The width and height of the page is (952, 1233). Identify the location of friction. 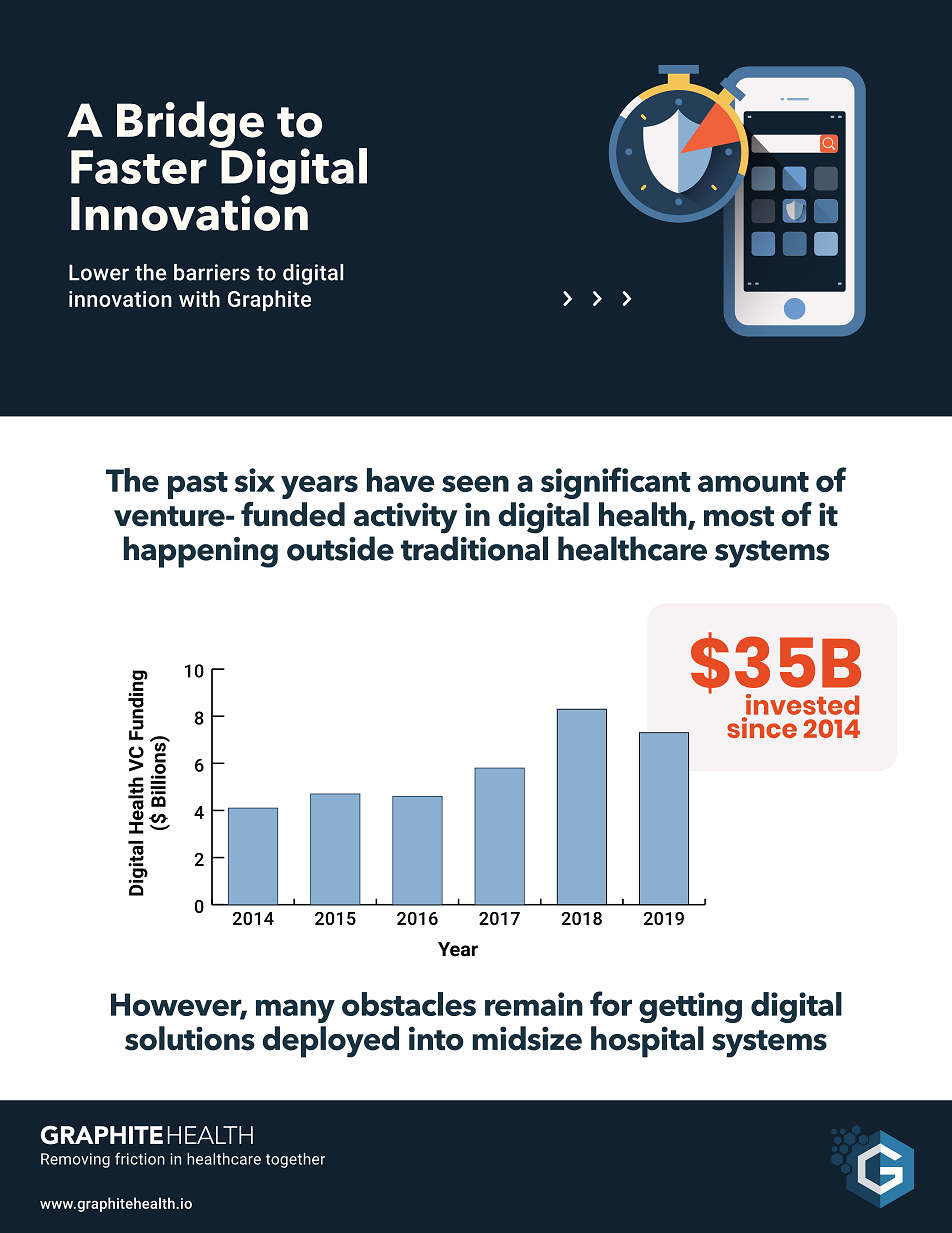
(140, 1158).
